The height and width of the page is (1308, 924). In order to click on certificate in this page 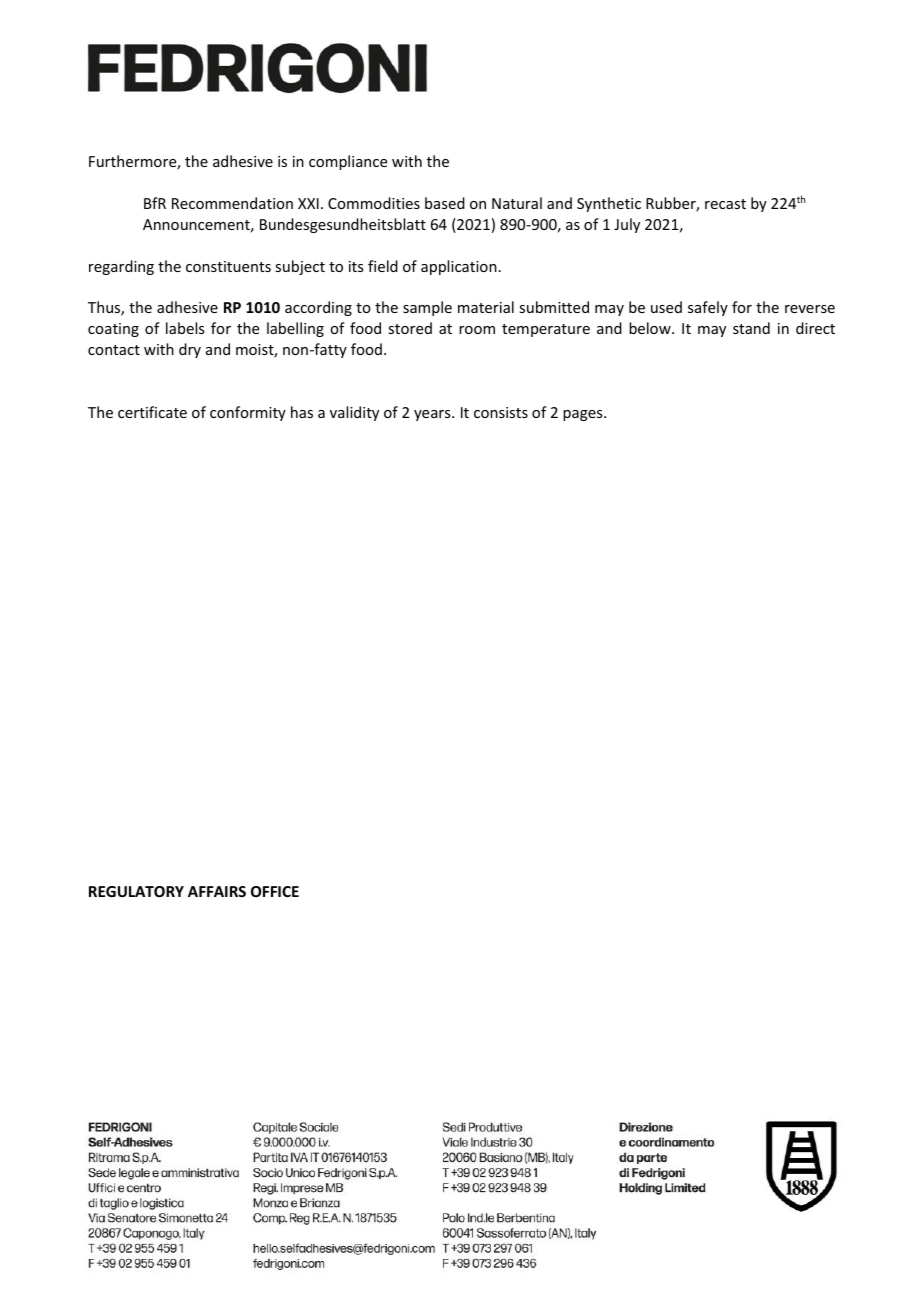, I will do `click(152, 412)`.
